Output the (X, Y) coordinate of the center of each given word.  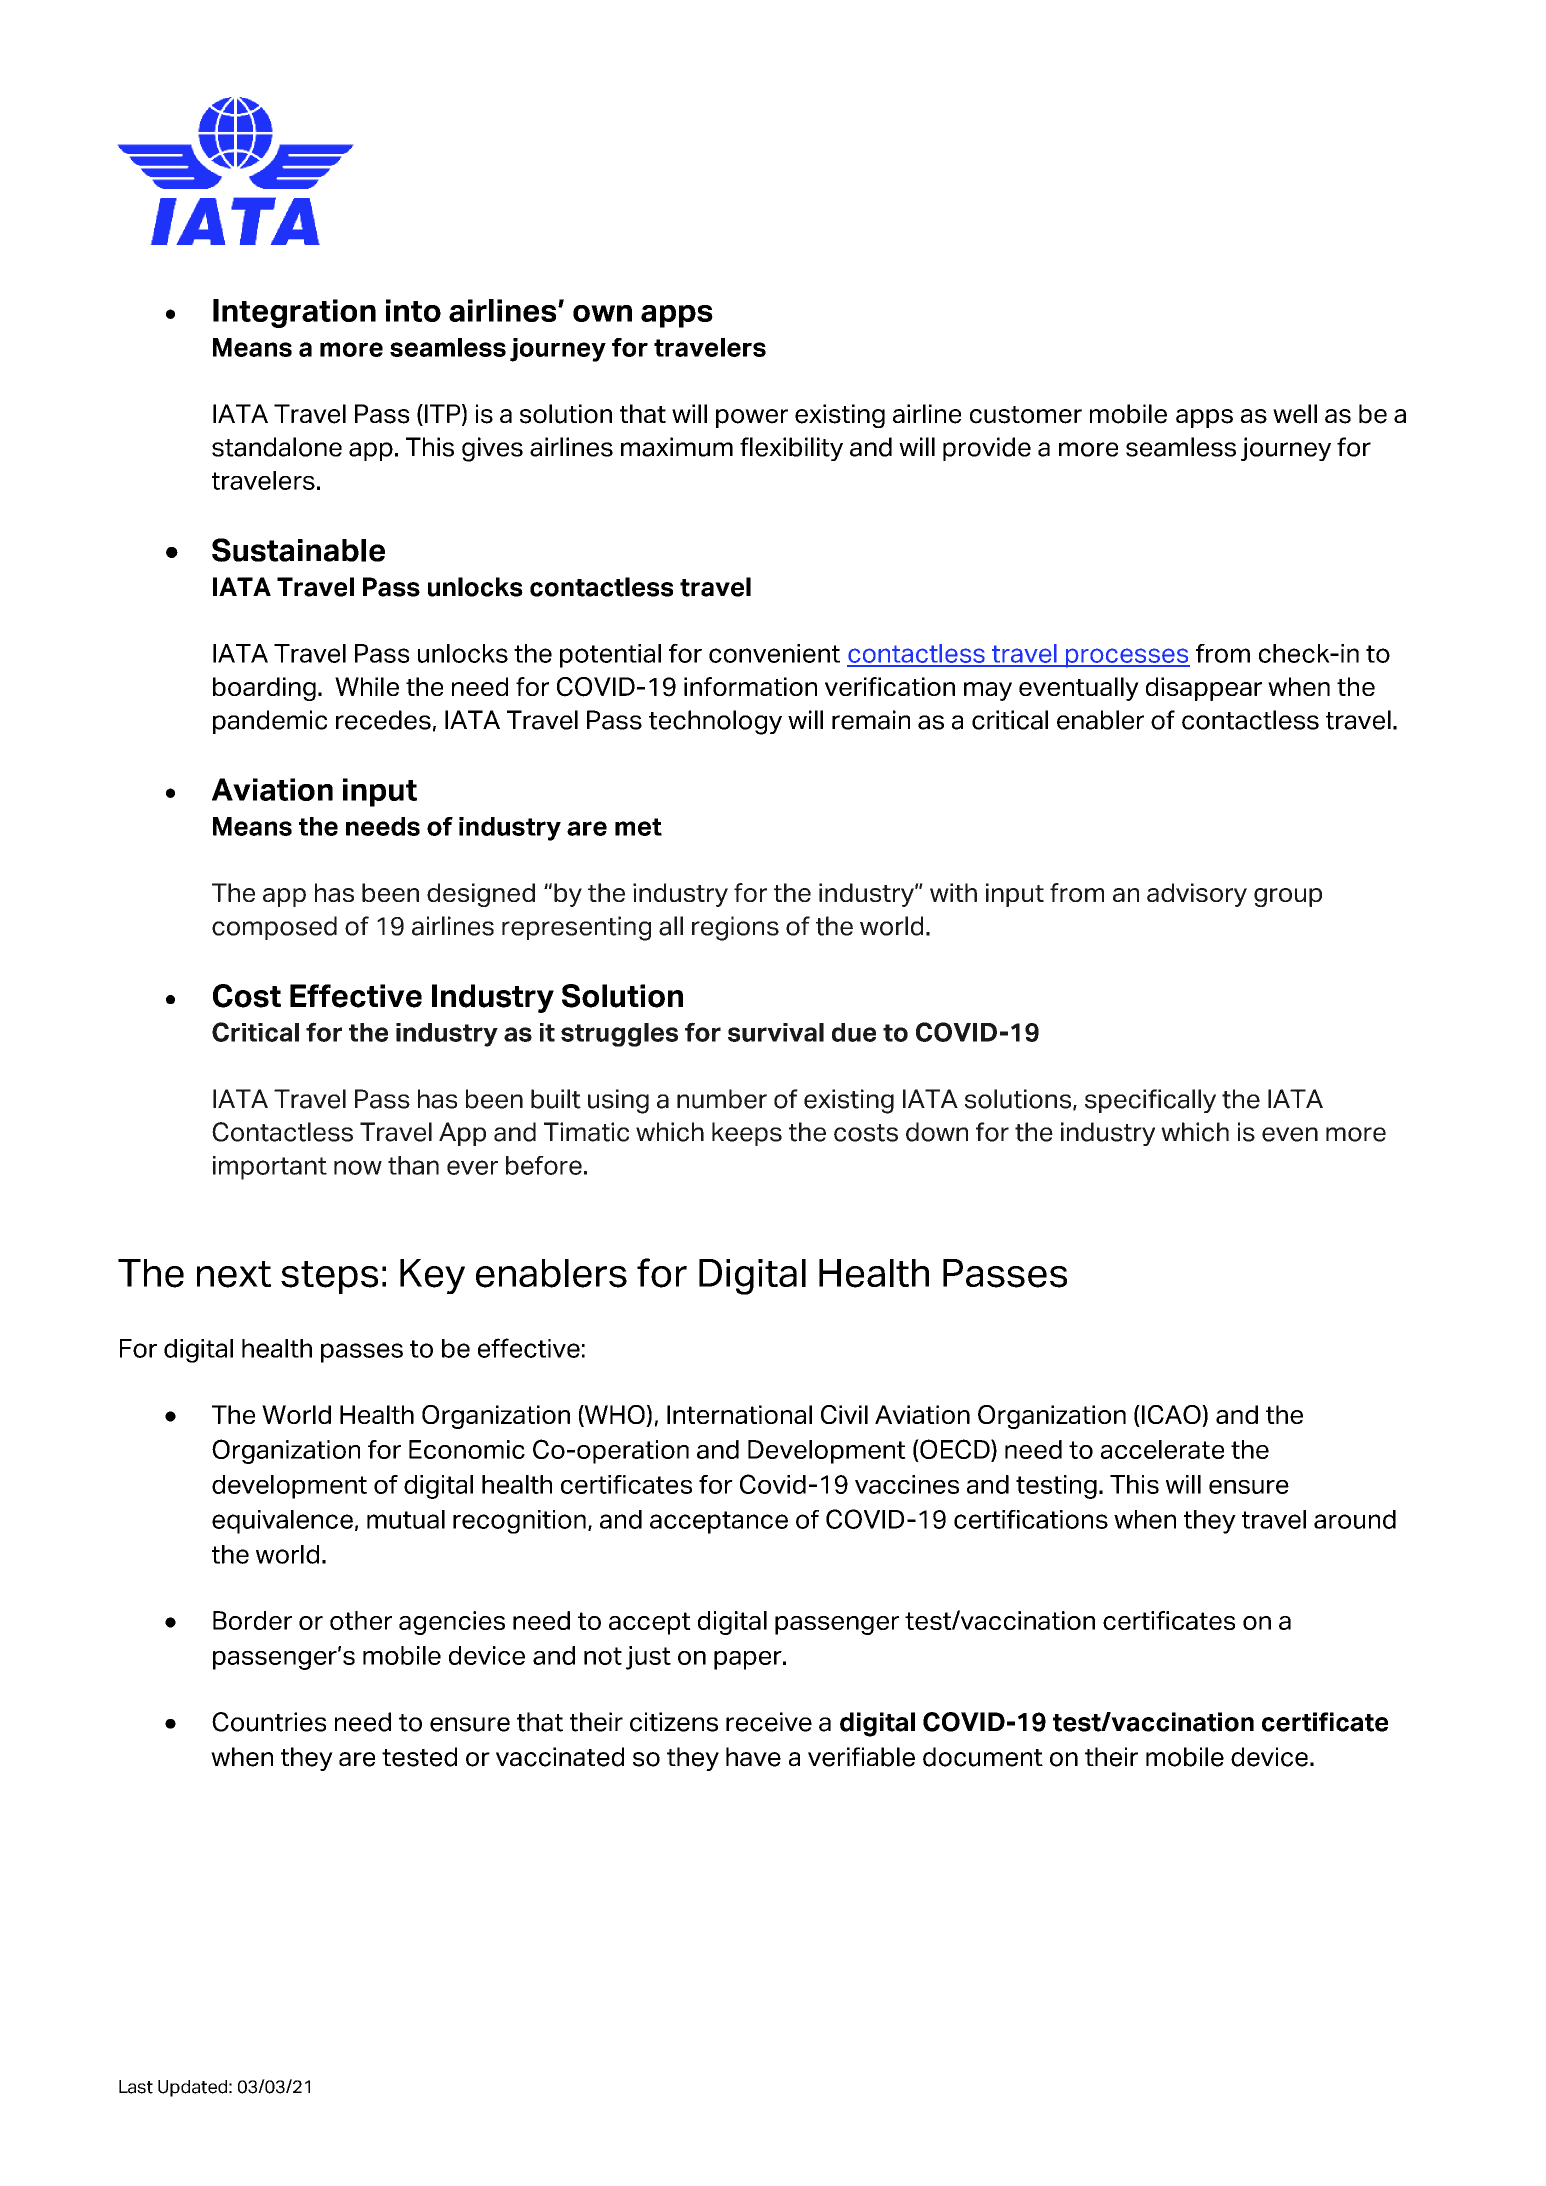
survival (776, 1032)
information (750, 686)
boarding (264, 689)
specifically (1150, 1101)
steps (329, 1277)
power (752, 418)
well (1295, 414)
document (983, 1757)
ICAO (1171, 1416)
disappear (1204, 689)
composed (274, 928)
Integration (294, 313)
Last (136, 2087)
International (739, 1414)
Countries (269, 1722)
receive (769, 1722)
